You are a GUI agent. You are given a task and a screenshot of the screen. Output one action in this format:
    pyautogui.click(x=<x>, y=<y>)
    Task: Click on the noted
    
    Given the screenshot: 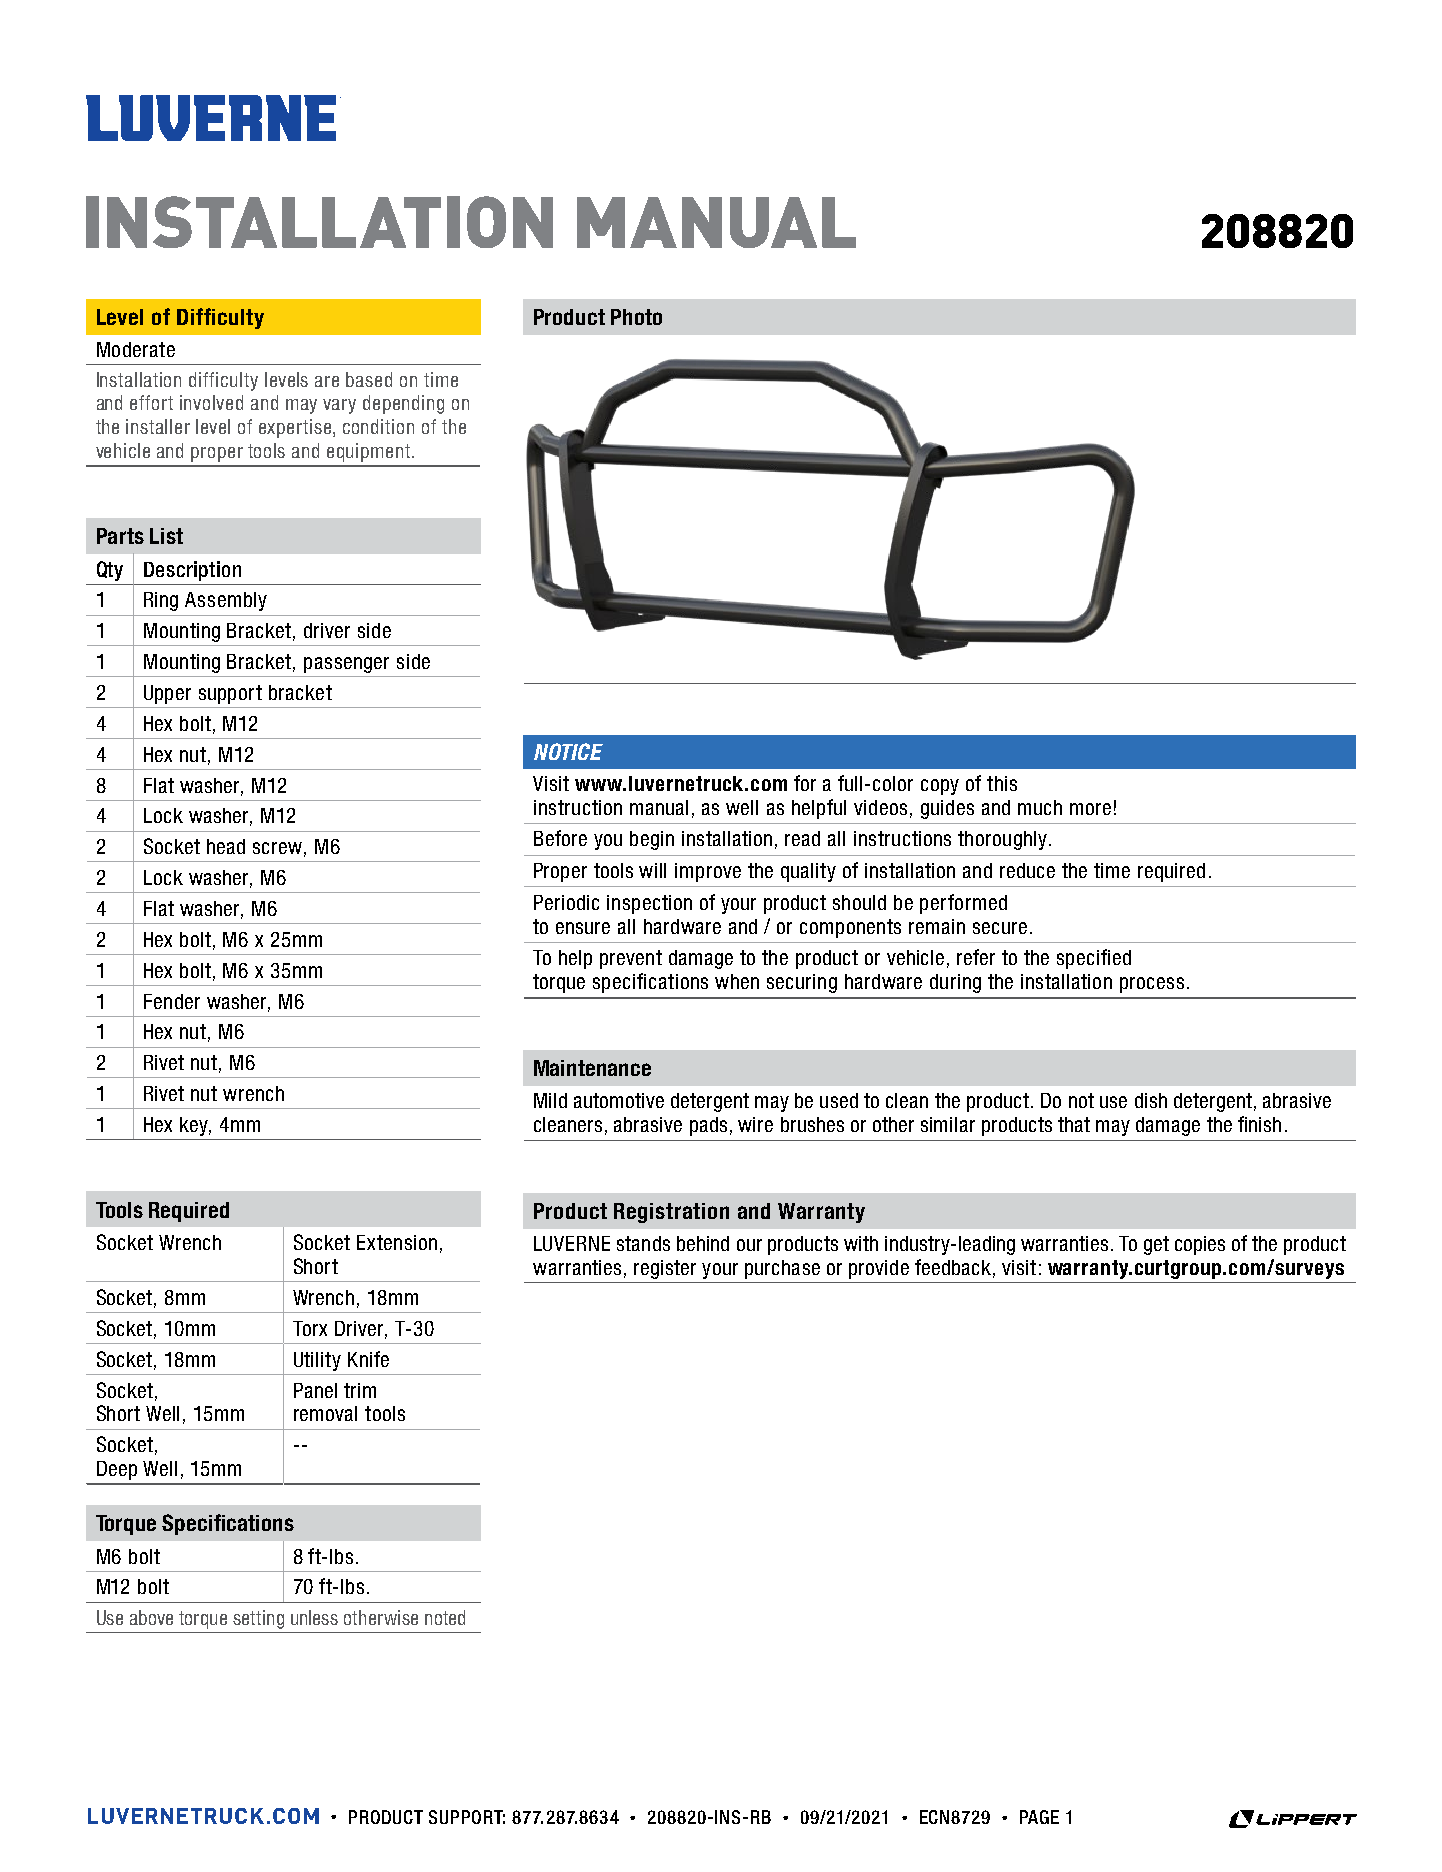 What is the action you would take?
    pyautogui.click(x=445, y=1617)
